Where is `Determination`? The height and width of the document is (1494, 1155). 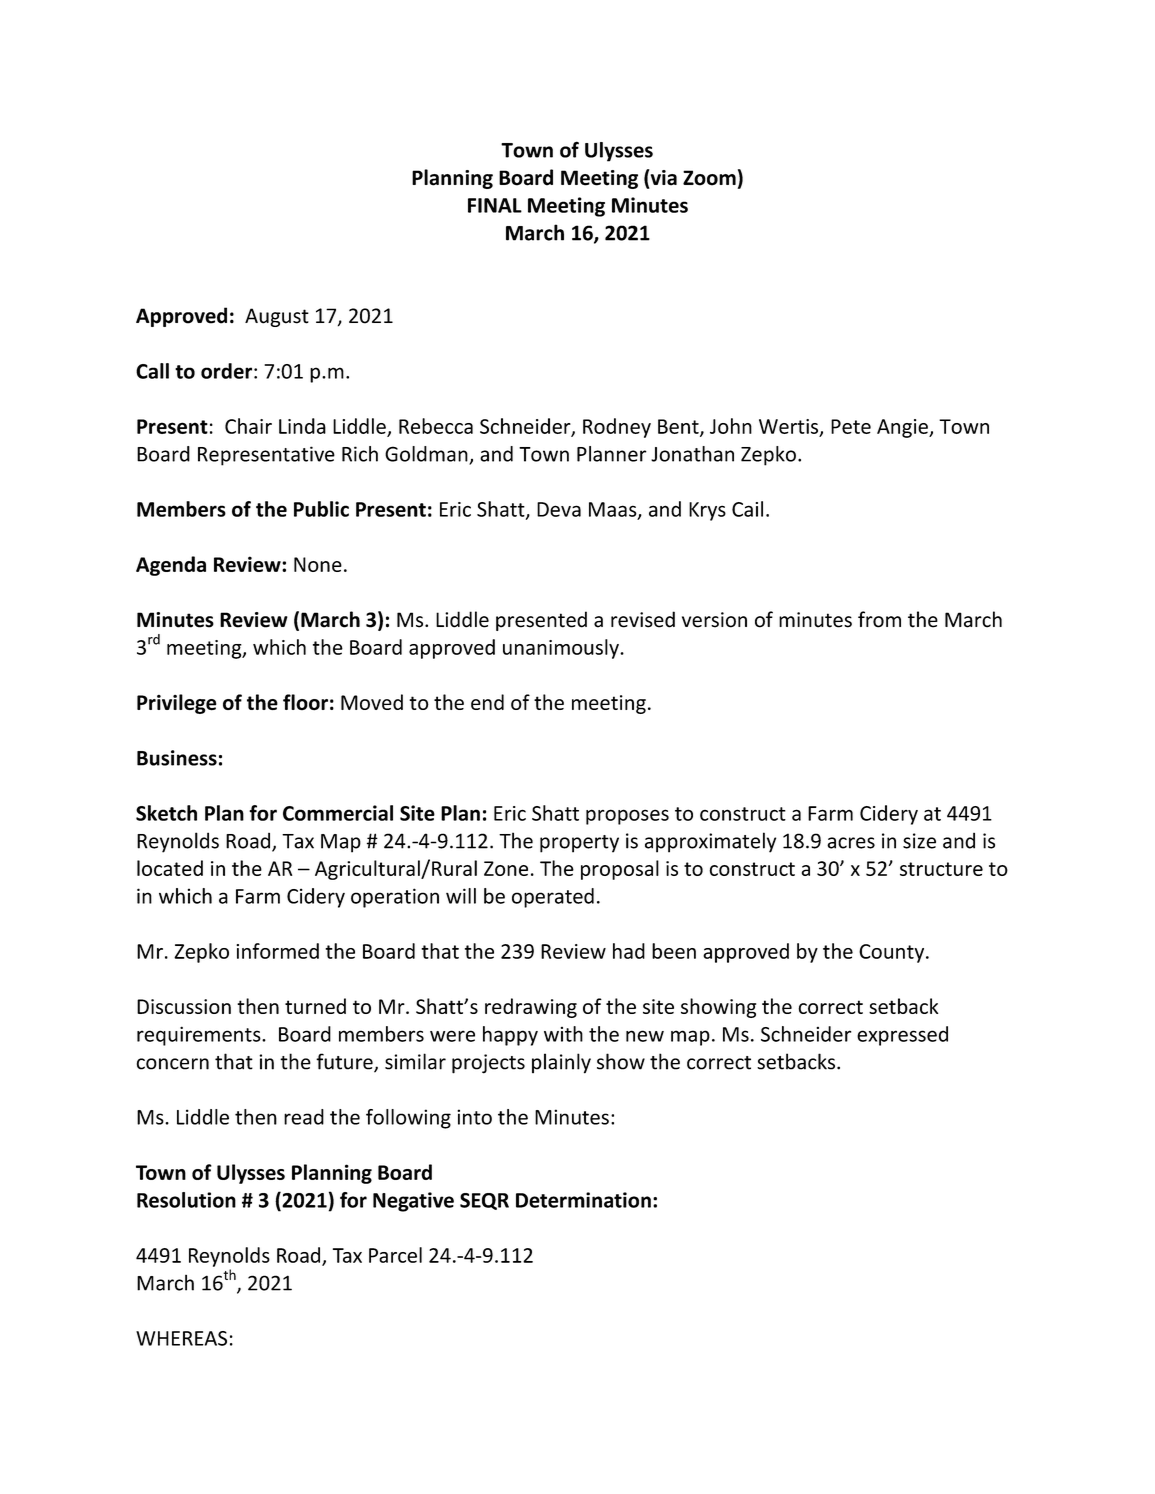 Determination is located at coordinates (583, 1200).
